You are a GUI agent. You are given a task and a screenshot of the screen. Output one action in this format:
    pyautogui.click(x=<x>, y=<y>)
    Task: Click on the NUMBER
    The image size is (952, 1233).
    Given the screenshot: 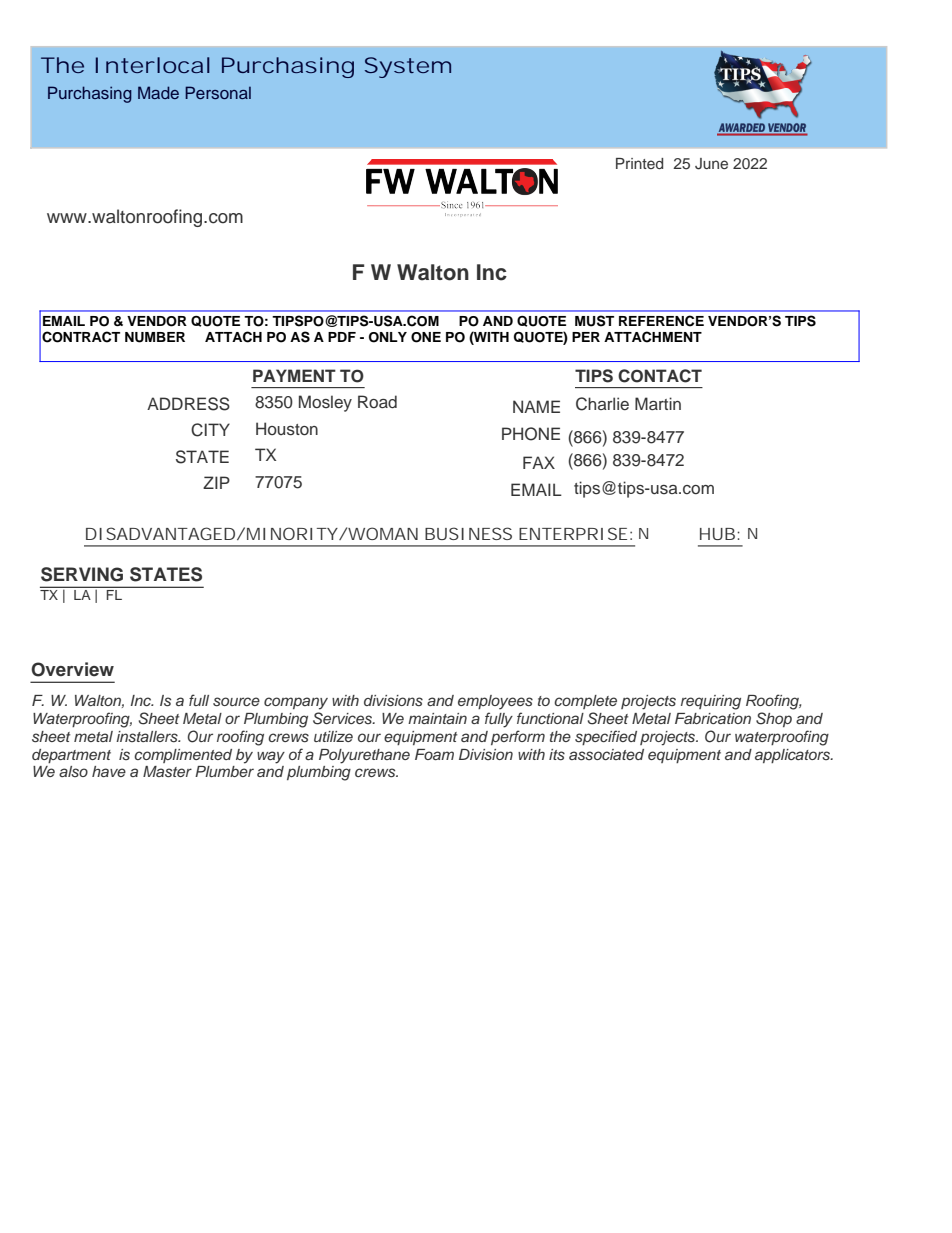 What is the action you would take?
    pyautogui.click(x=155, y=337)
